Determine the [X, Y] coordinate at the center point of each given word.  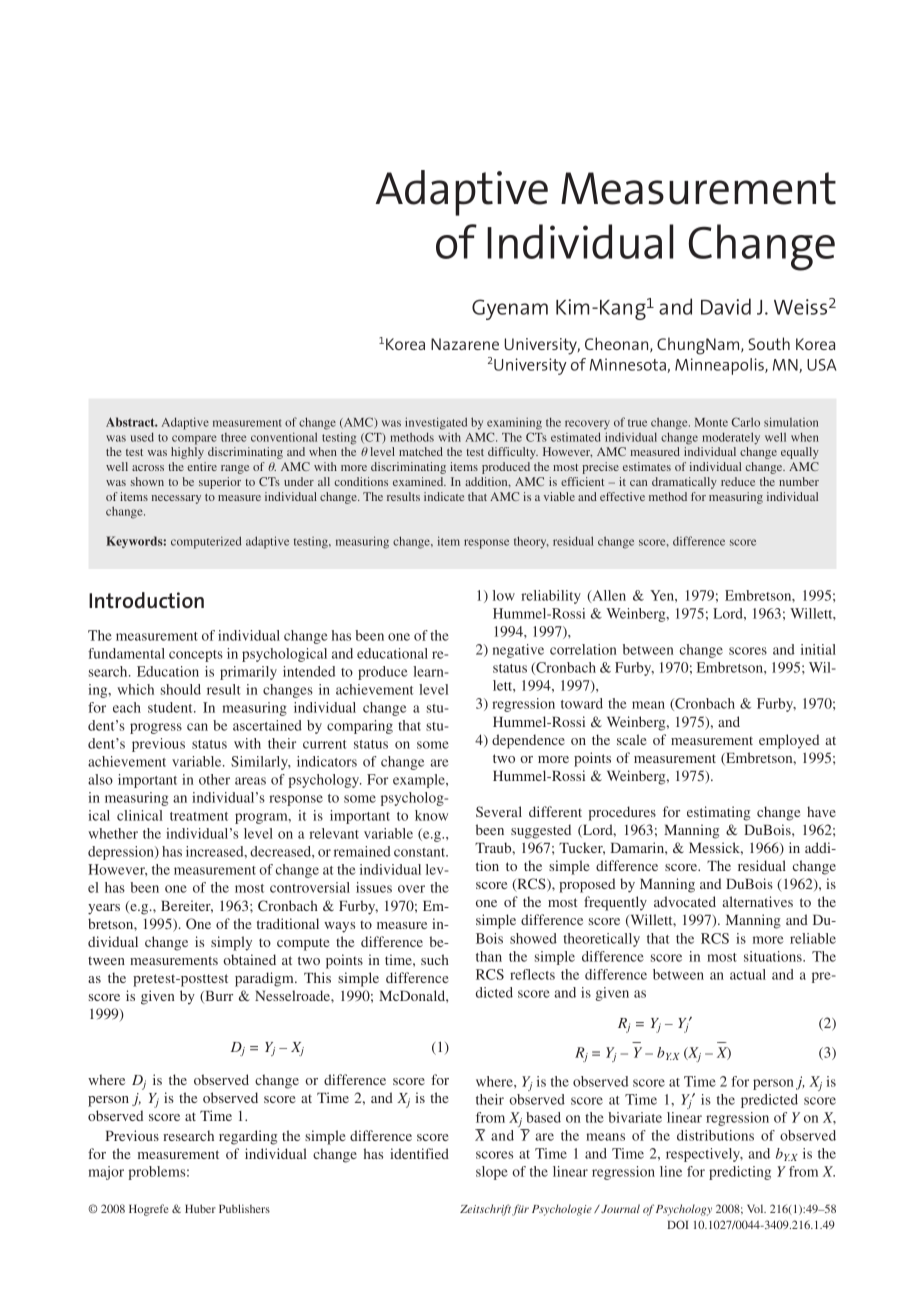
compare [194, 440]
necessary [176, 499]
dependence [528, 741]
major [106, 1173]
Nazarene [465, 344]
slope [492, 1173]
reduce [738, 481]
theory [531, 542]
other [214, 779]
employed [789, 741]
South [769, 343]
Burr [218, 997]
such [435, 959]
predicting [740, 1173]
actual [748, 974]
